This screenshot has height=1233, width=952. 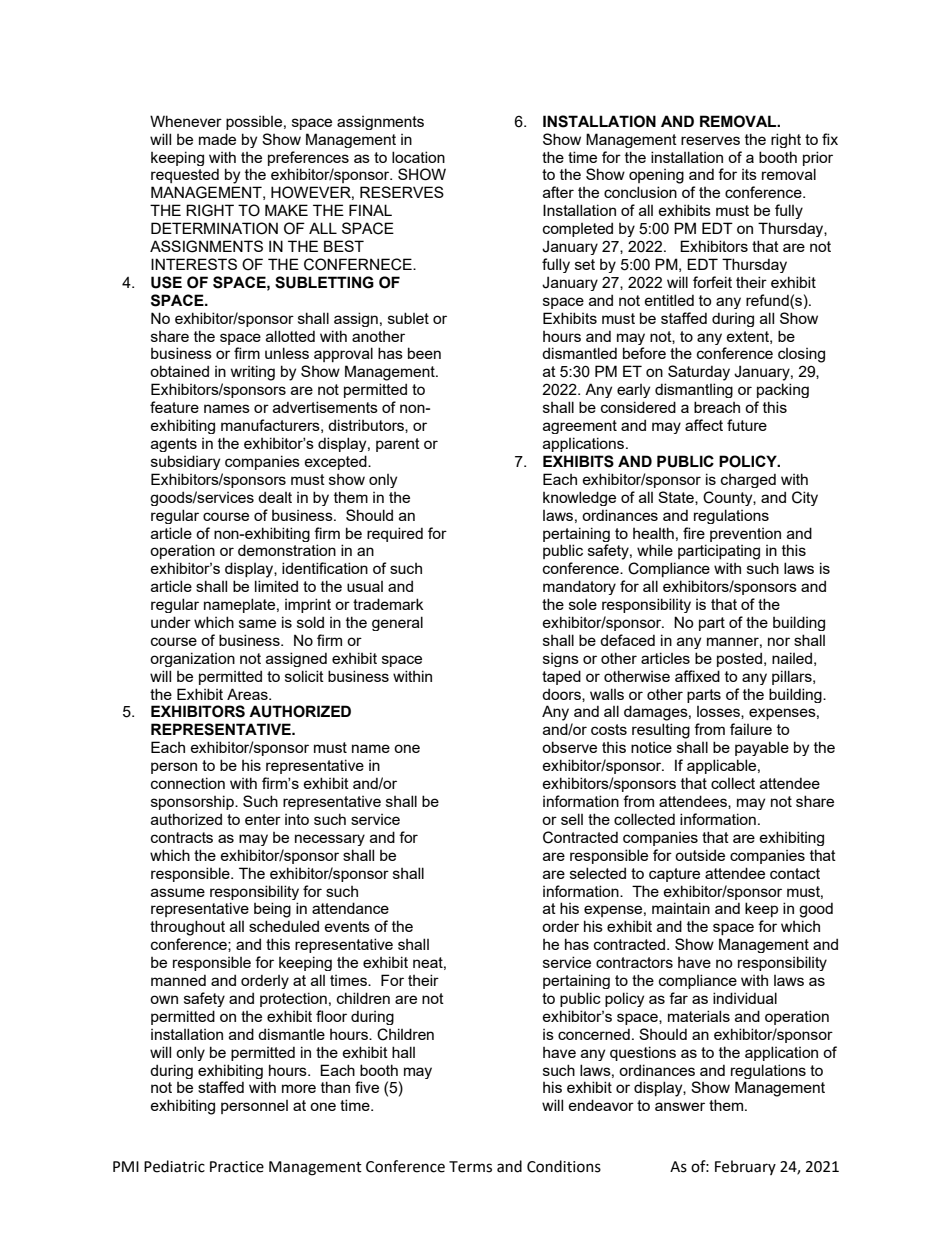 What do you see at coordinates (470, 1167) in the screenshot?
I see `Terms` at bounding box center [470, 1167].
